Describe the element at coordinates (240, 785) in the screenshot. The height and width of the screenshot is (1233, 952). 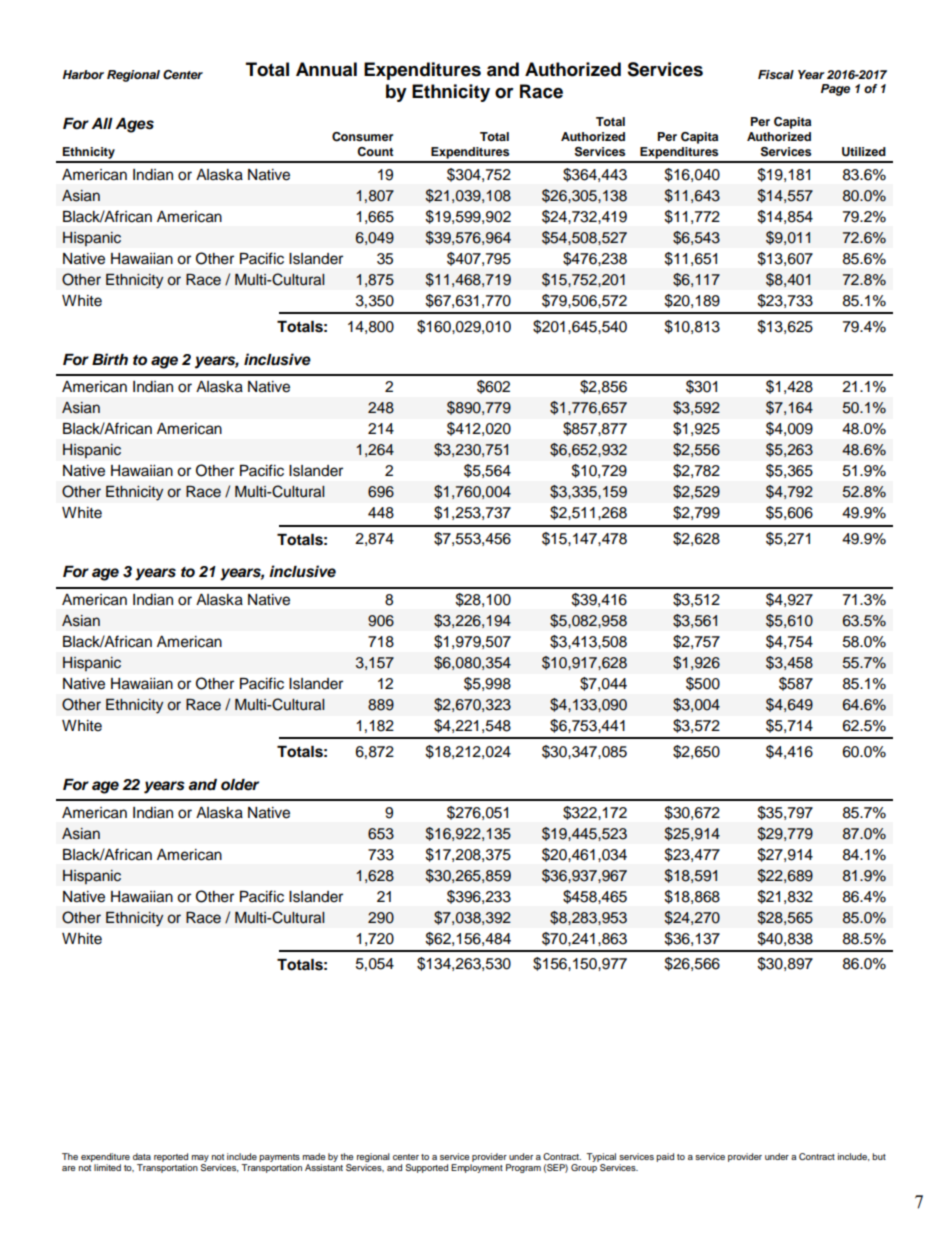
I see `older` at that location.
